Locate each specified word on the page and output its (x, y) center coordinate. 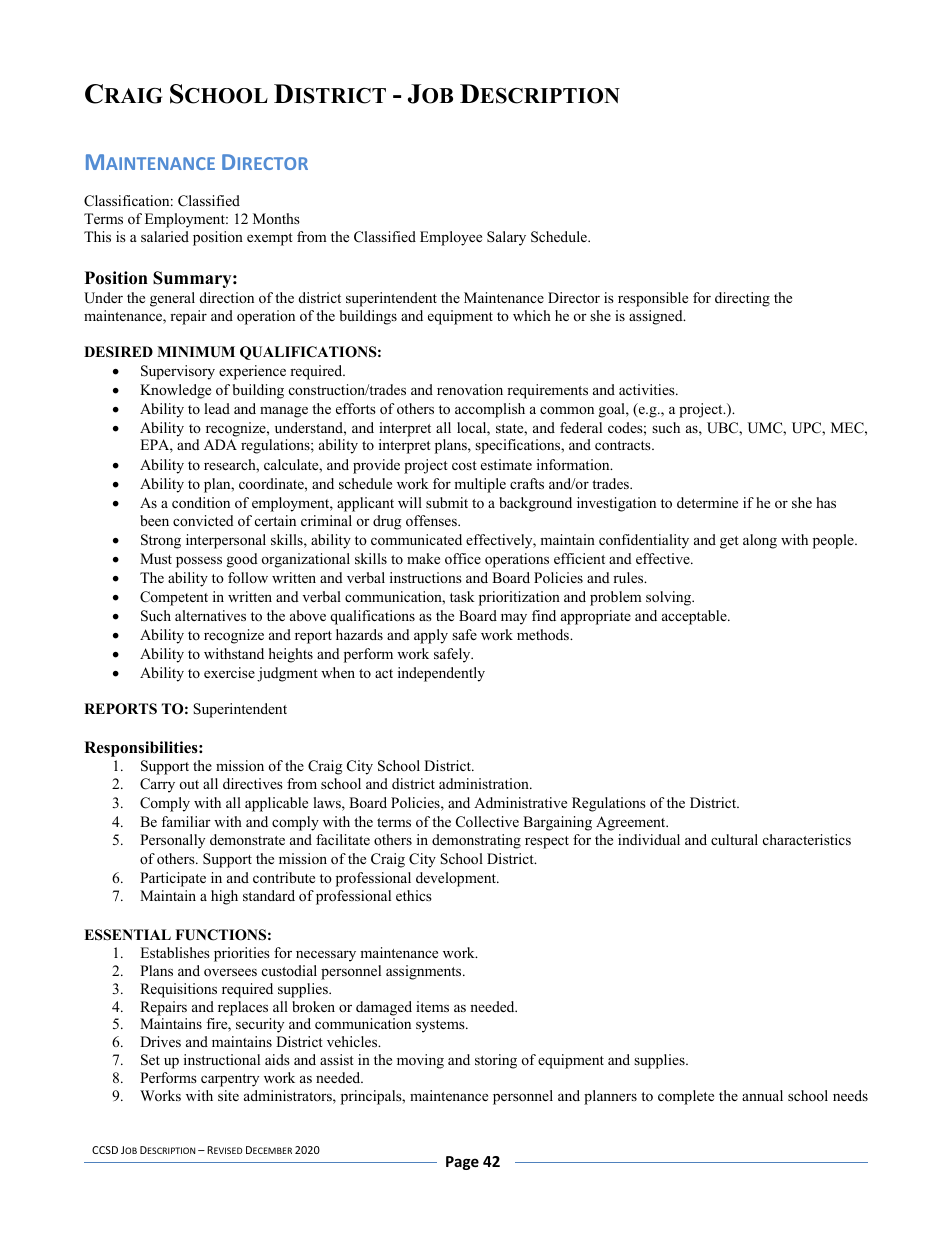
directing (742, 299)
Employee (451, 238)
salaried (165, 236)
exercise (229, 672)
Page (462, 1163)
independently (441, 674)
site (228, 1095)
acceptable (695, 617)
